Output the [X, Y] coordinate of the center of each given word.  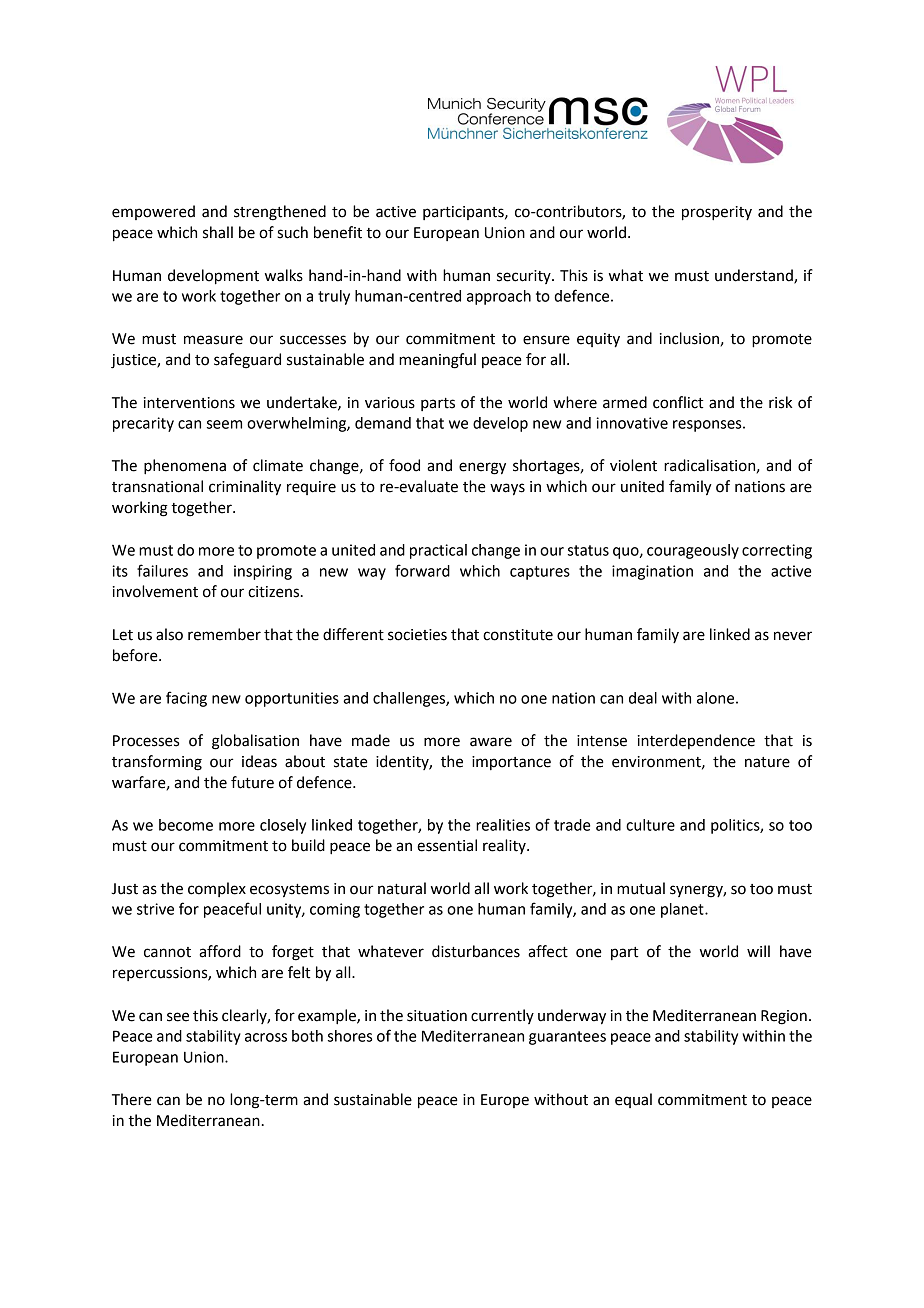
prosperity [717, 213]
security [525, 277]
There [132, 1099]
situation [437, 1016]
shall [218, 232]
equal [633, 1100]
